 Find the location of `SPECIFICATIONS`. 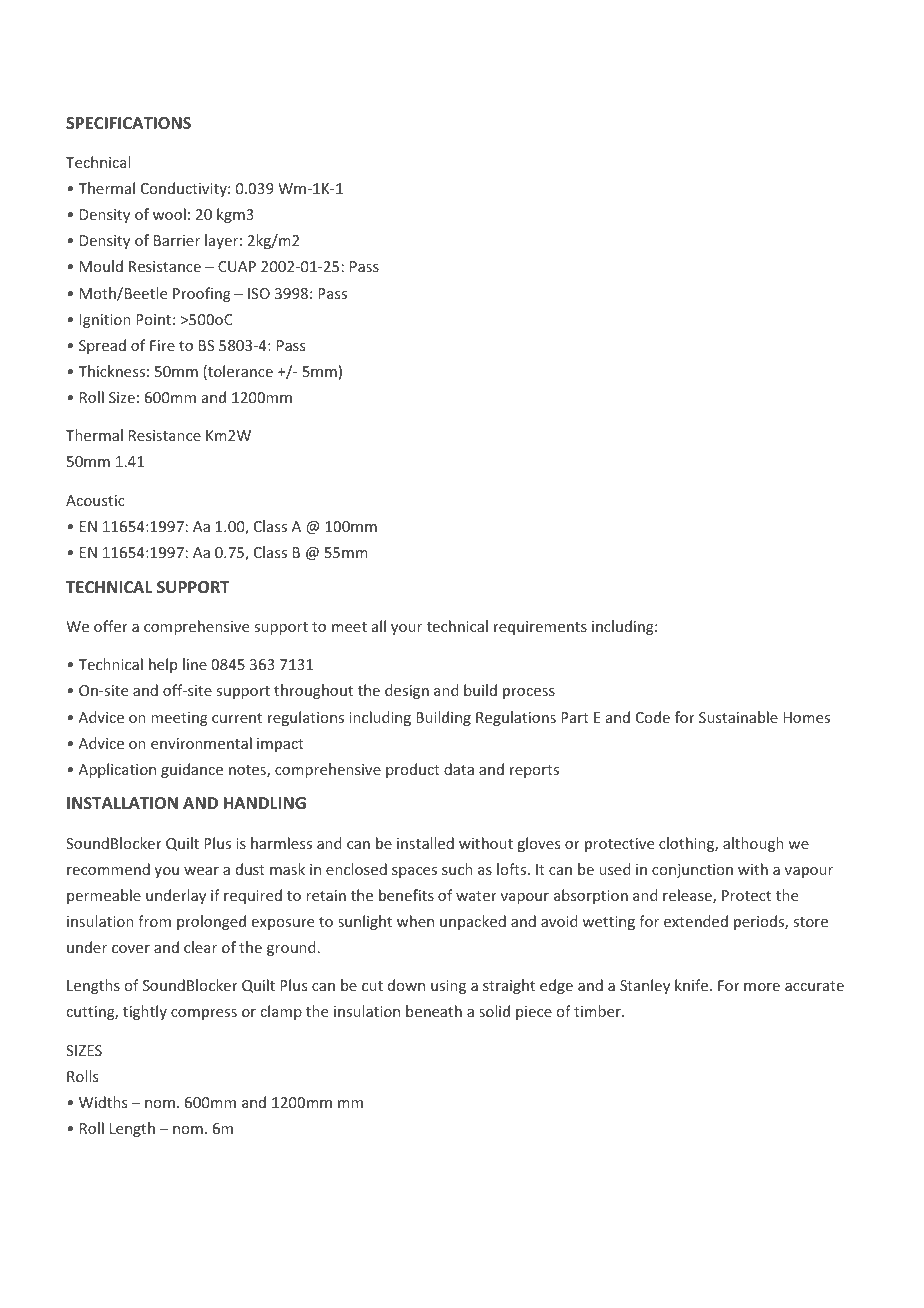

SPECIFICATIONS is located at coordinates (128, 123).
